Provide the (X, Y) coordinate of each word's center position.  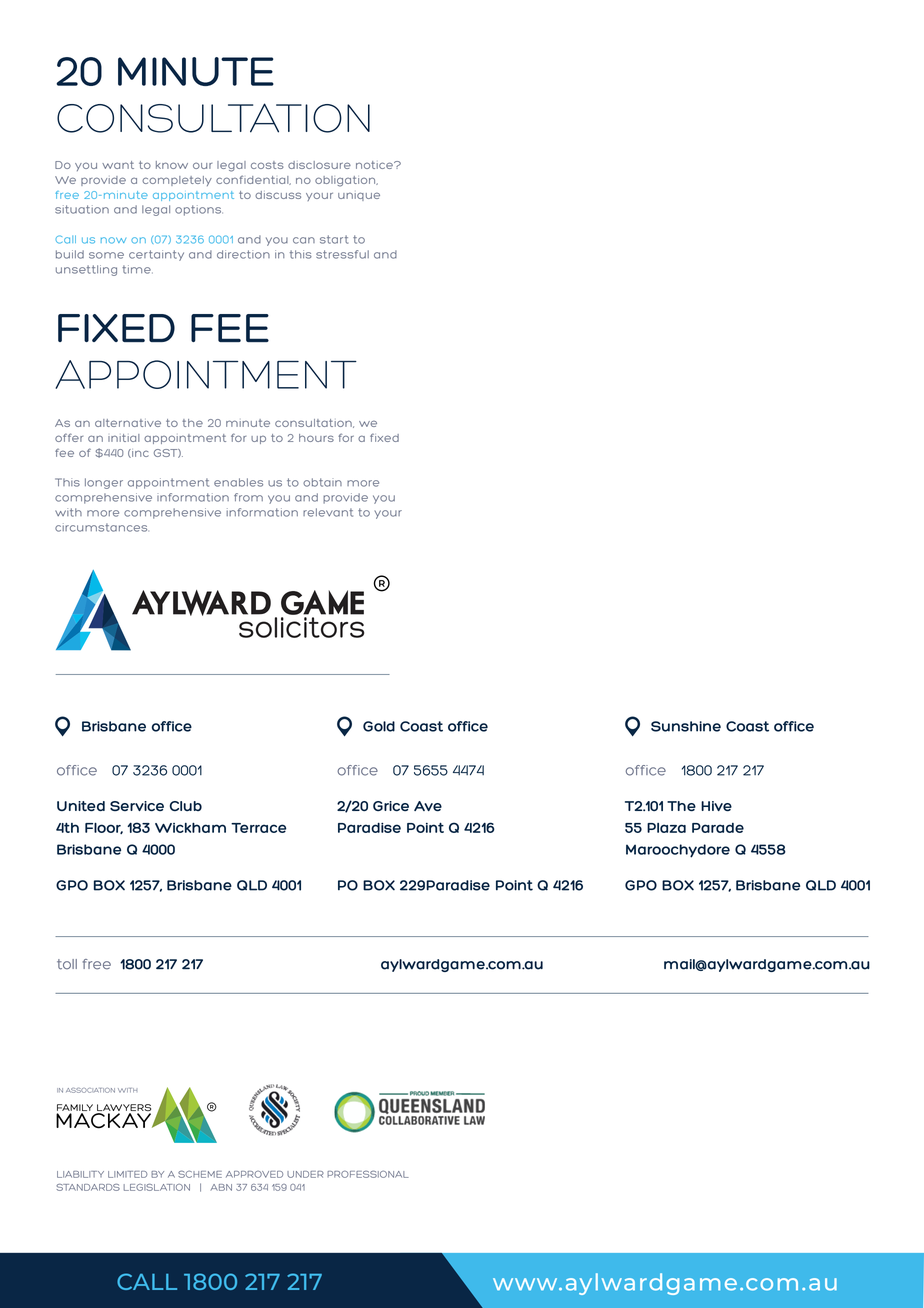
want (118, 165)
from (248, 497)
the (192, 423)
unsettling (86, 270)
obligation (346, 181)
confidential (253, 180)
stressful (342, 254)
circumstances (101, 527)
